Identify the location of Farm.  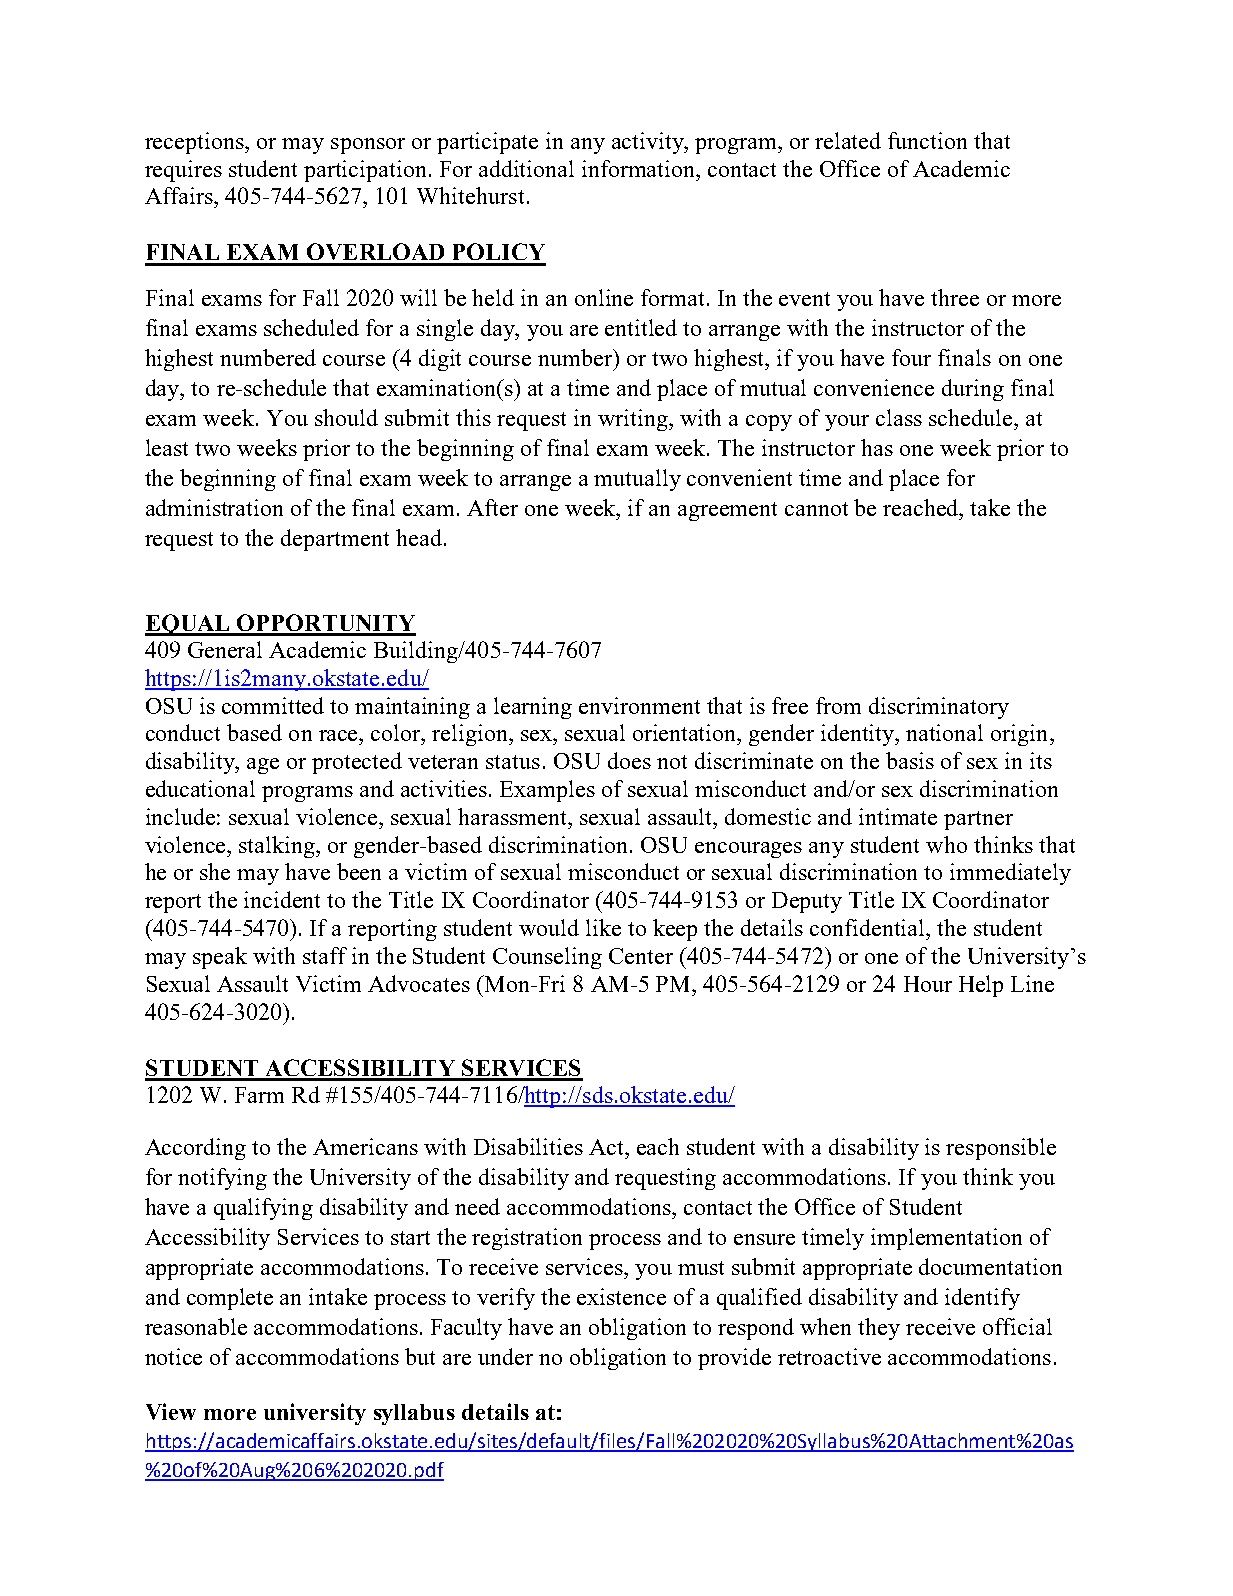
(259, 1095).
